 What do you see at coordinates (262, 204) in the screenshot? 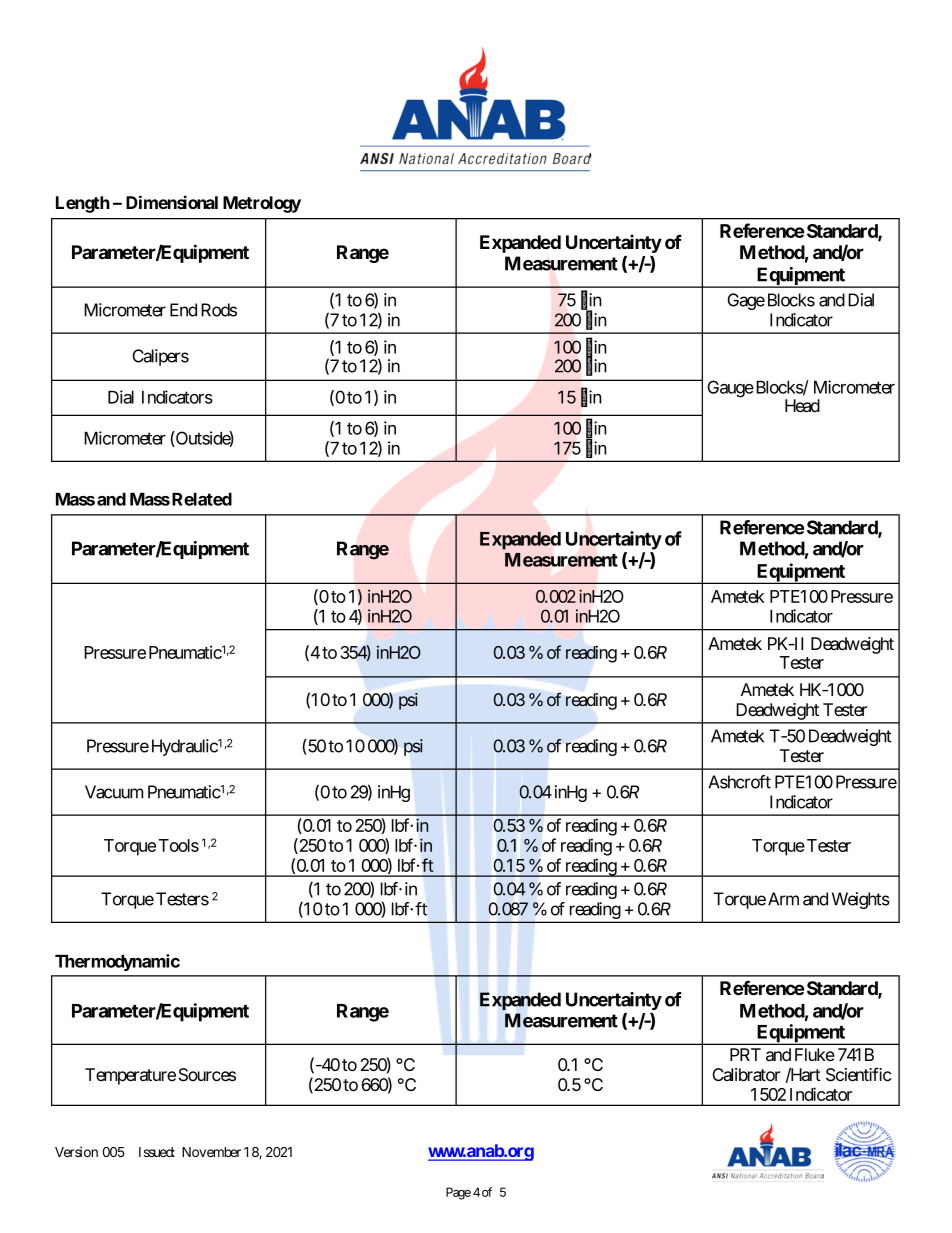
I see `Metrology` at bounding box center [262, 204].
